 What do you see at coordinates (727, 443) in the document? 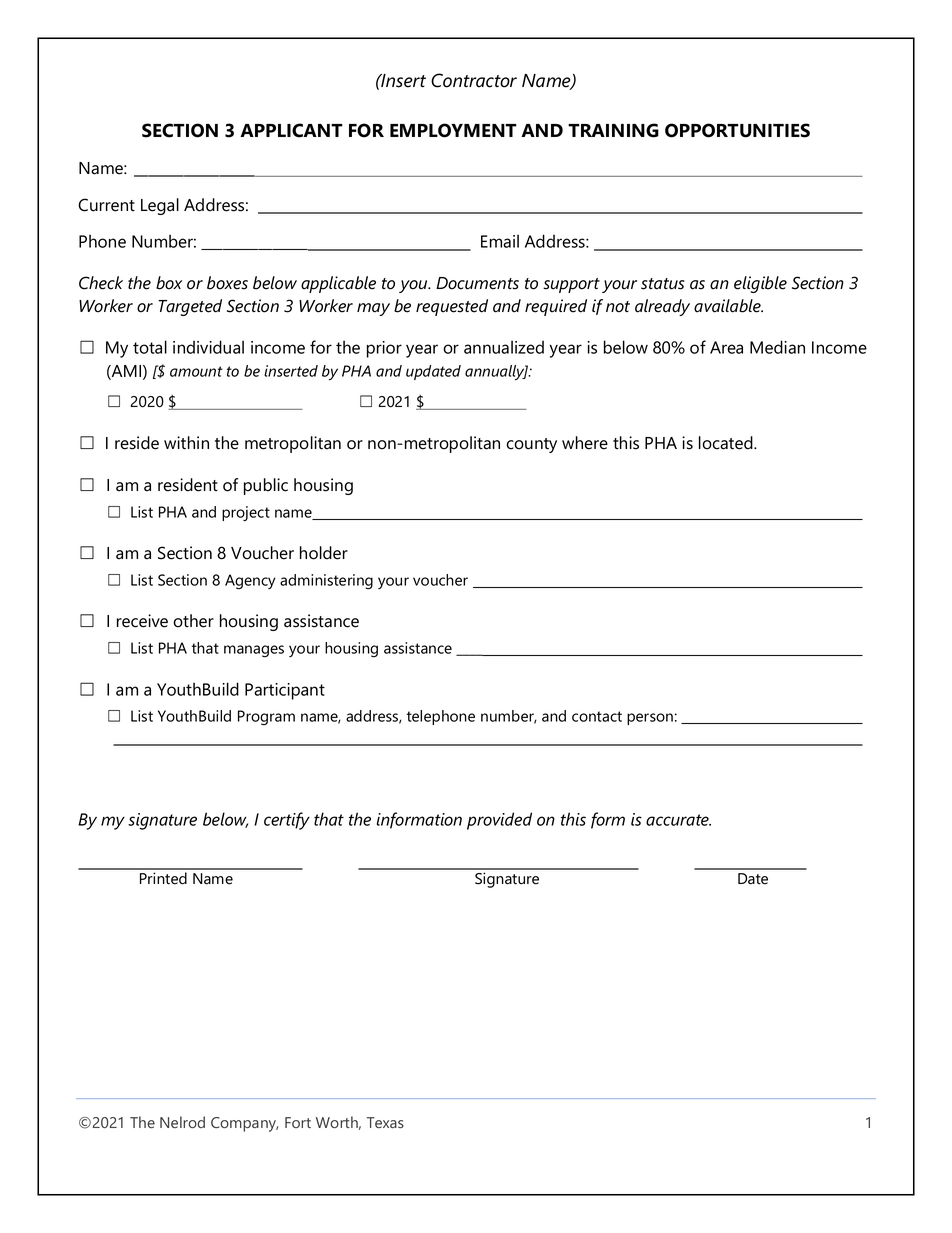
I see `located` at bounding box center [727, 443].
